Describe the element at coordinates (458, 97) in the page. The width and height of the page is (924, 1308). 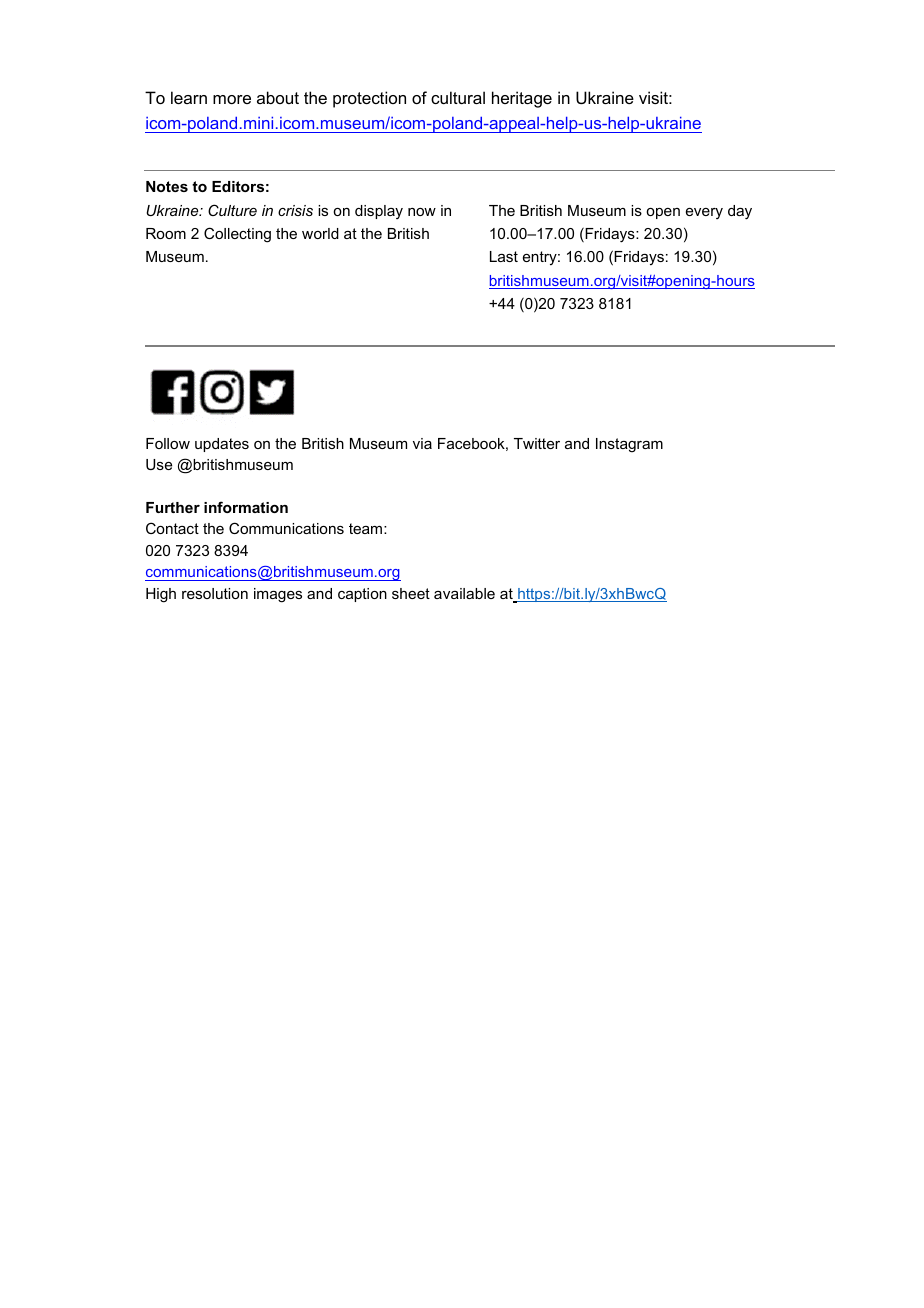
I see `cultural` at that location.
